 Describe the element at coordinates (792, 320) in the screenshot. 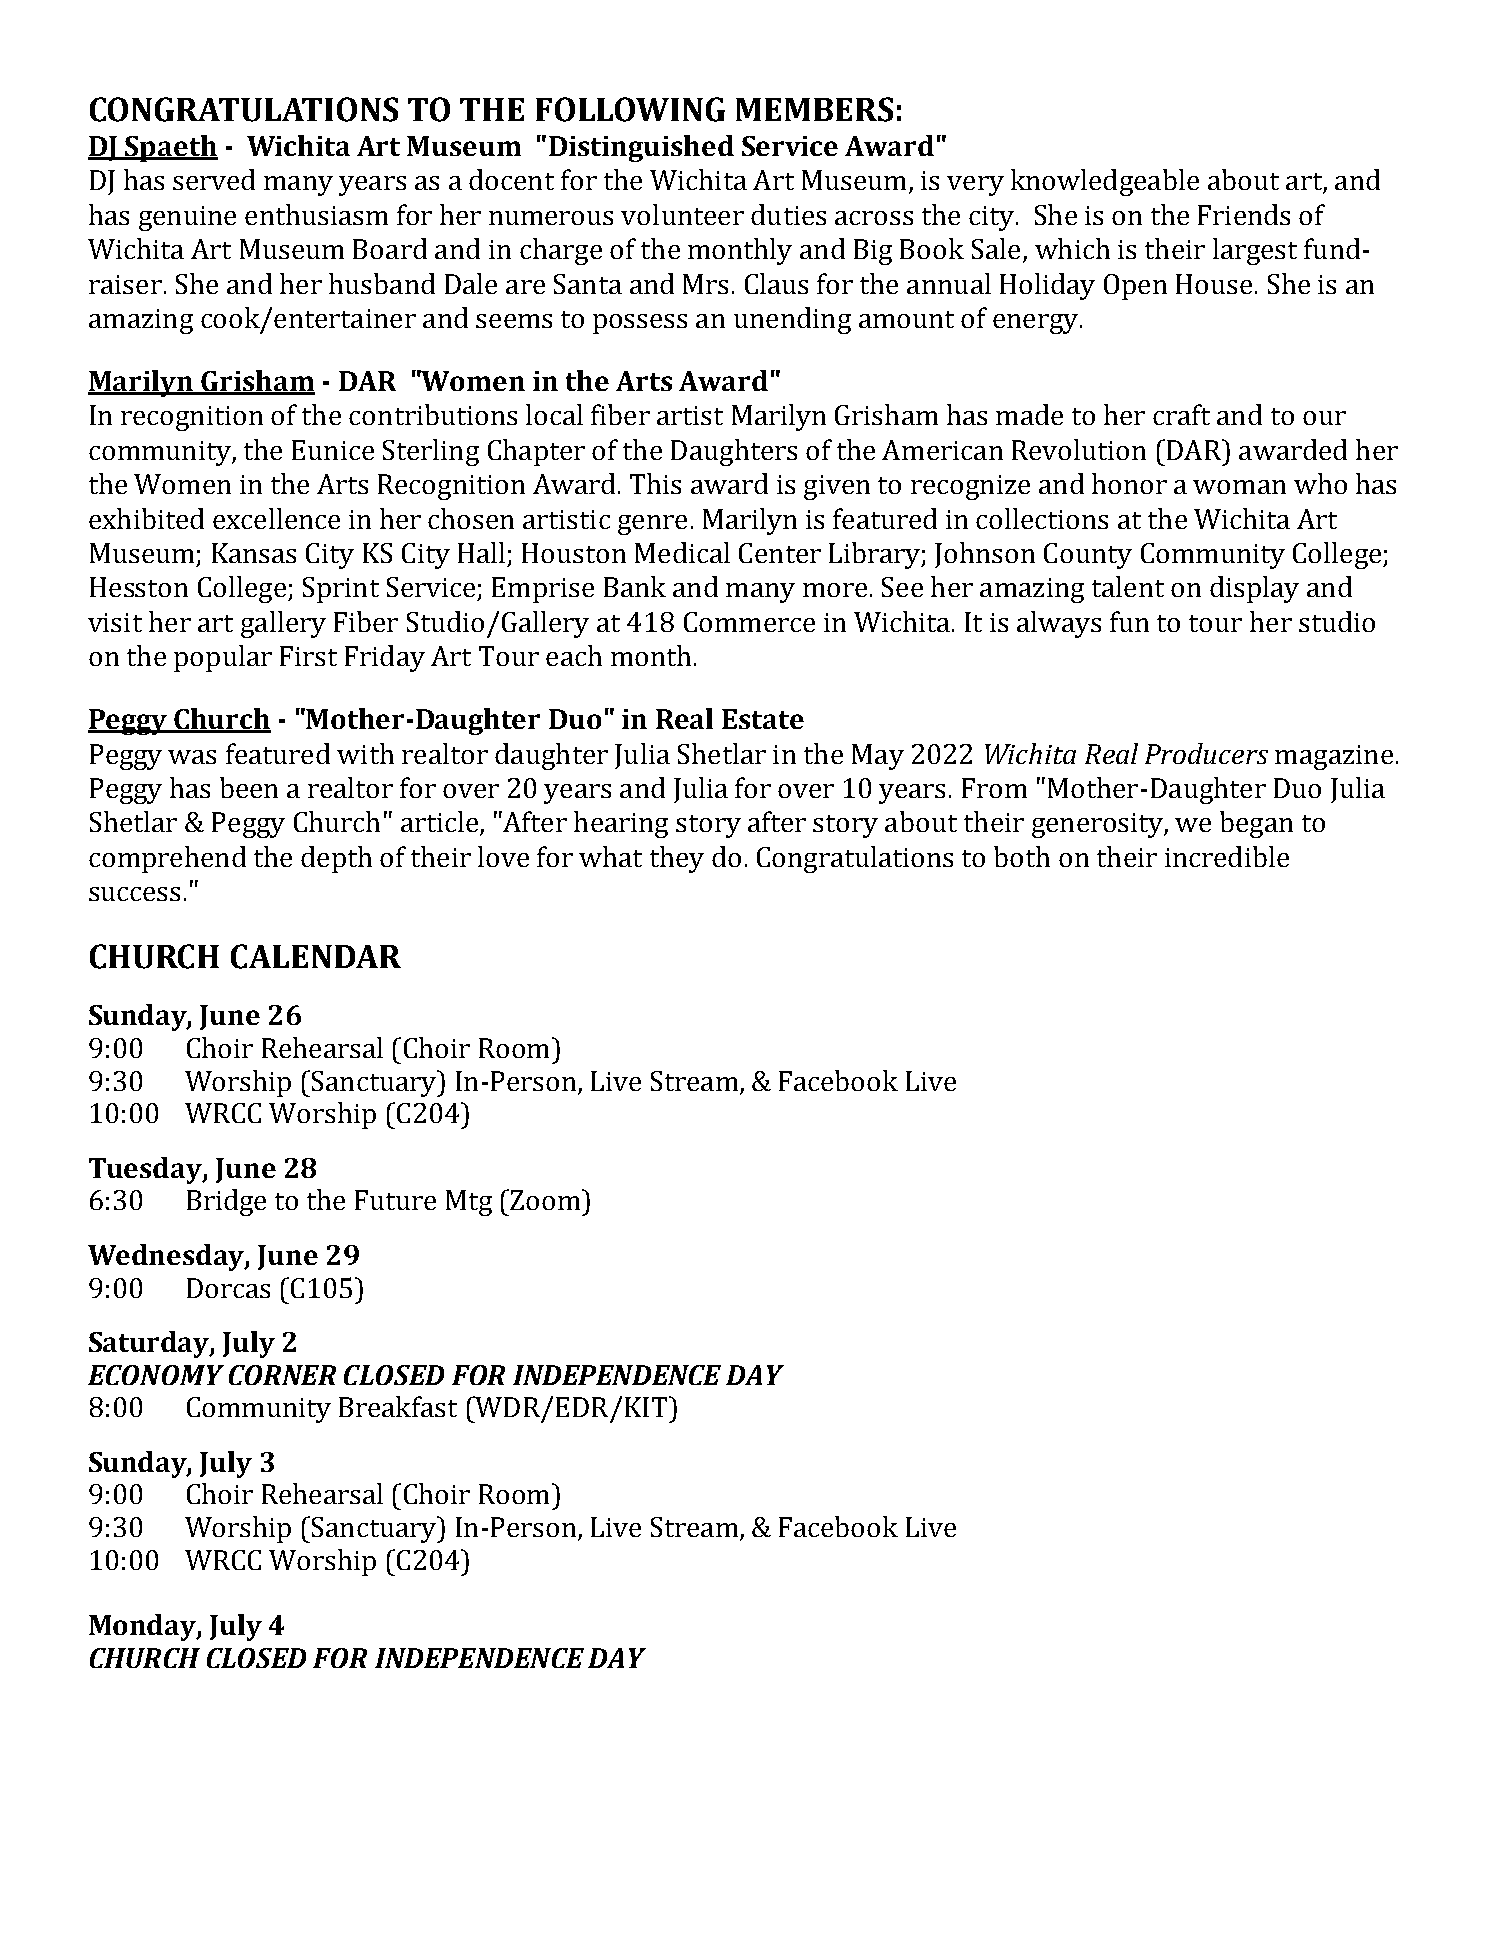

I see `unending` at that location.
